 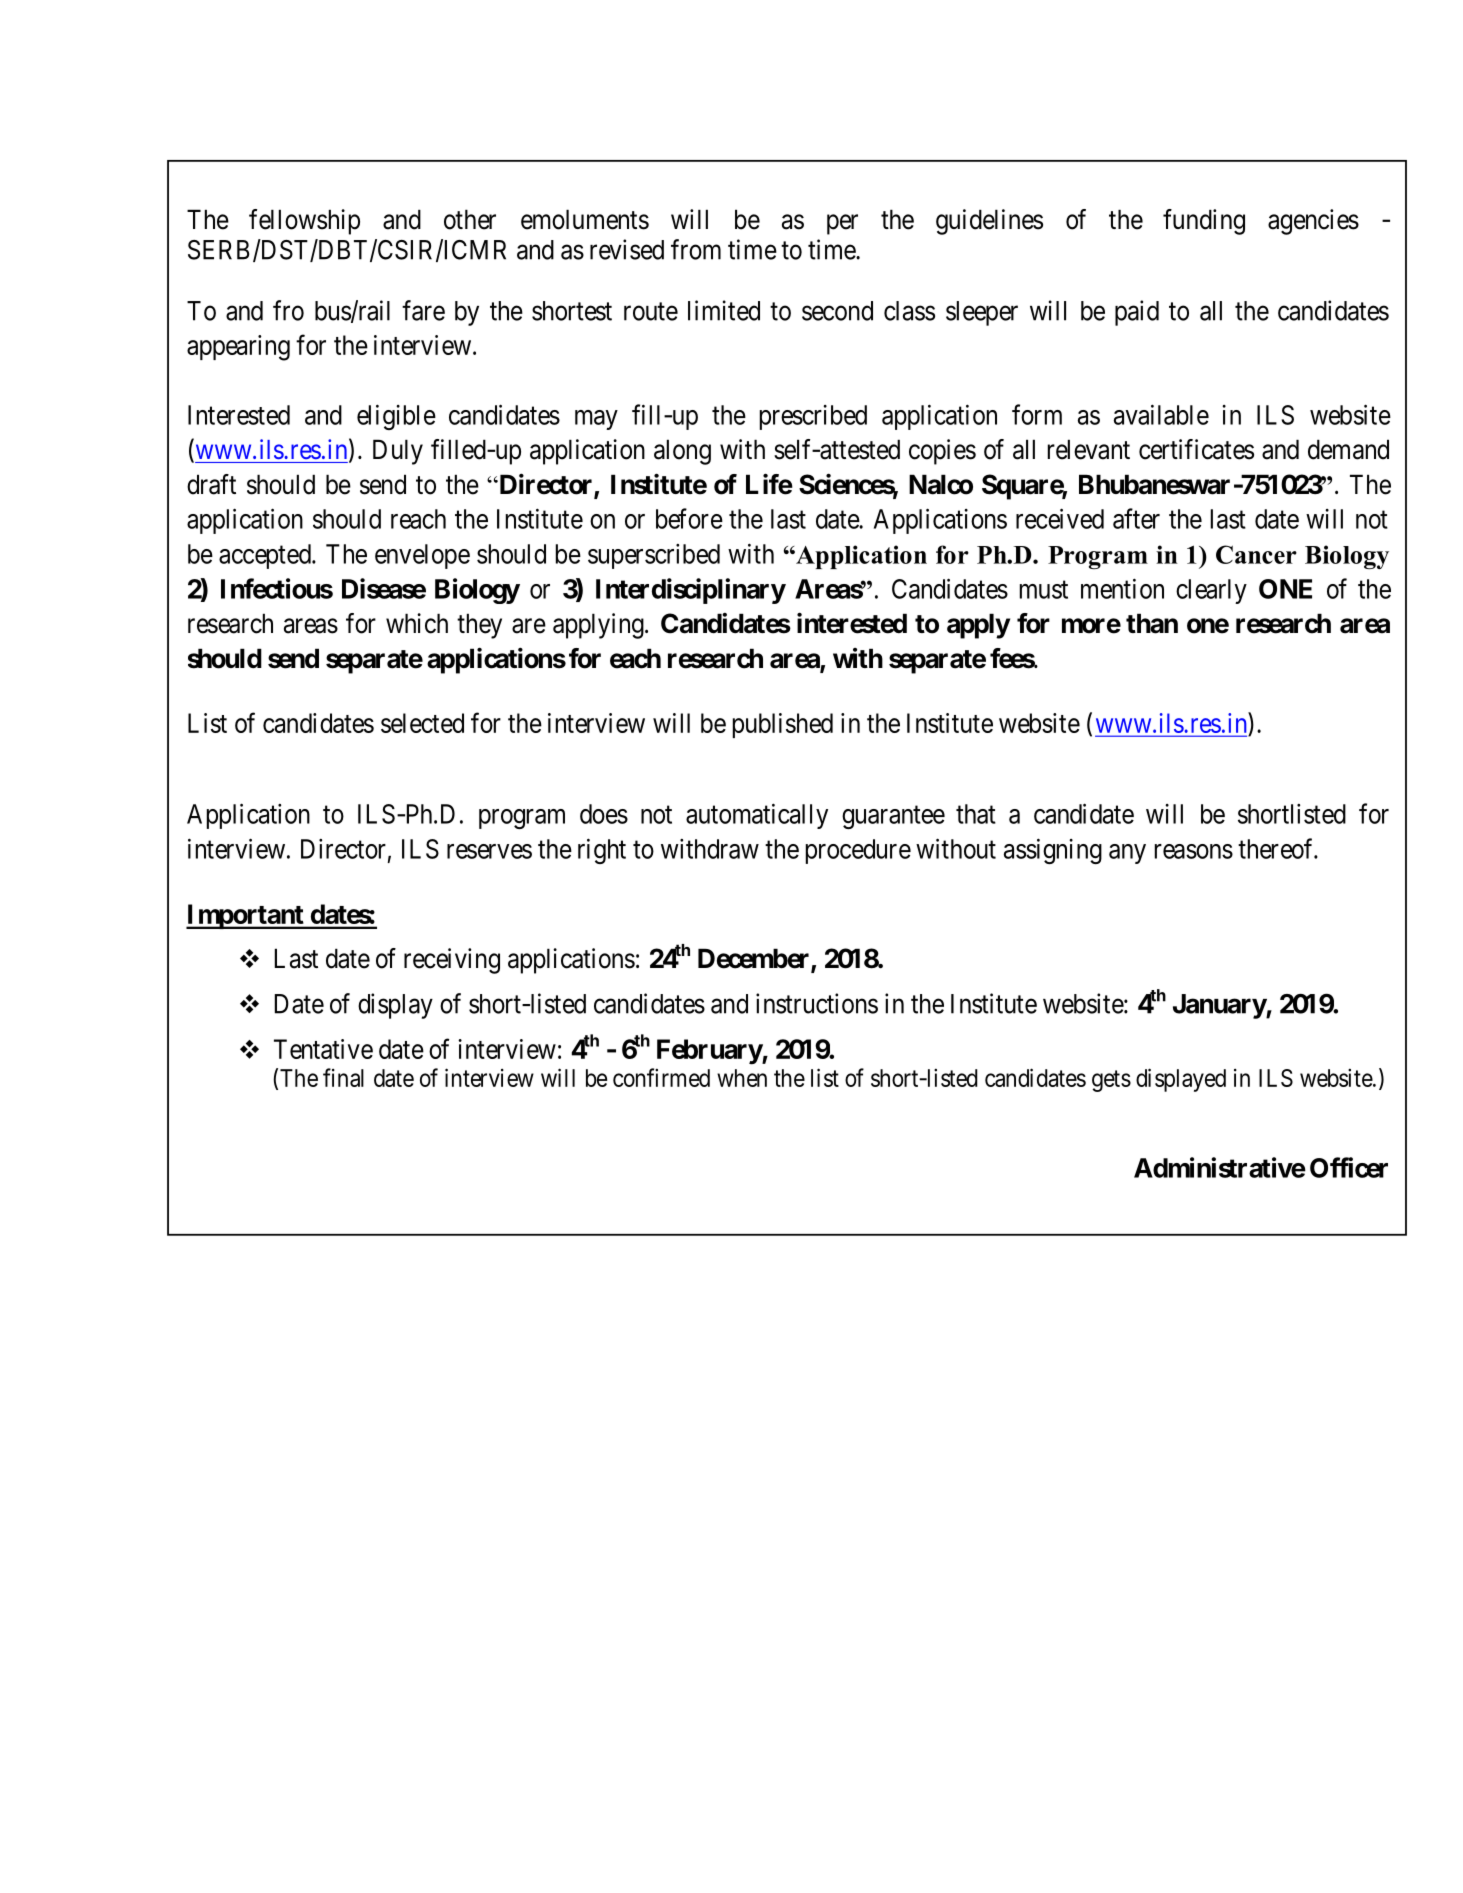 What do you see at coordinates (696, 249) in the image?
I see `from` at bounding box center [696, 249].
